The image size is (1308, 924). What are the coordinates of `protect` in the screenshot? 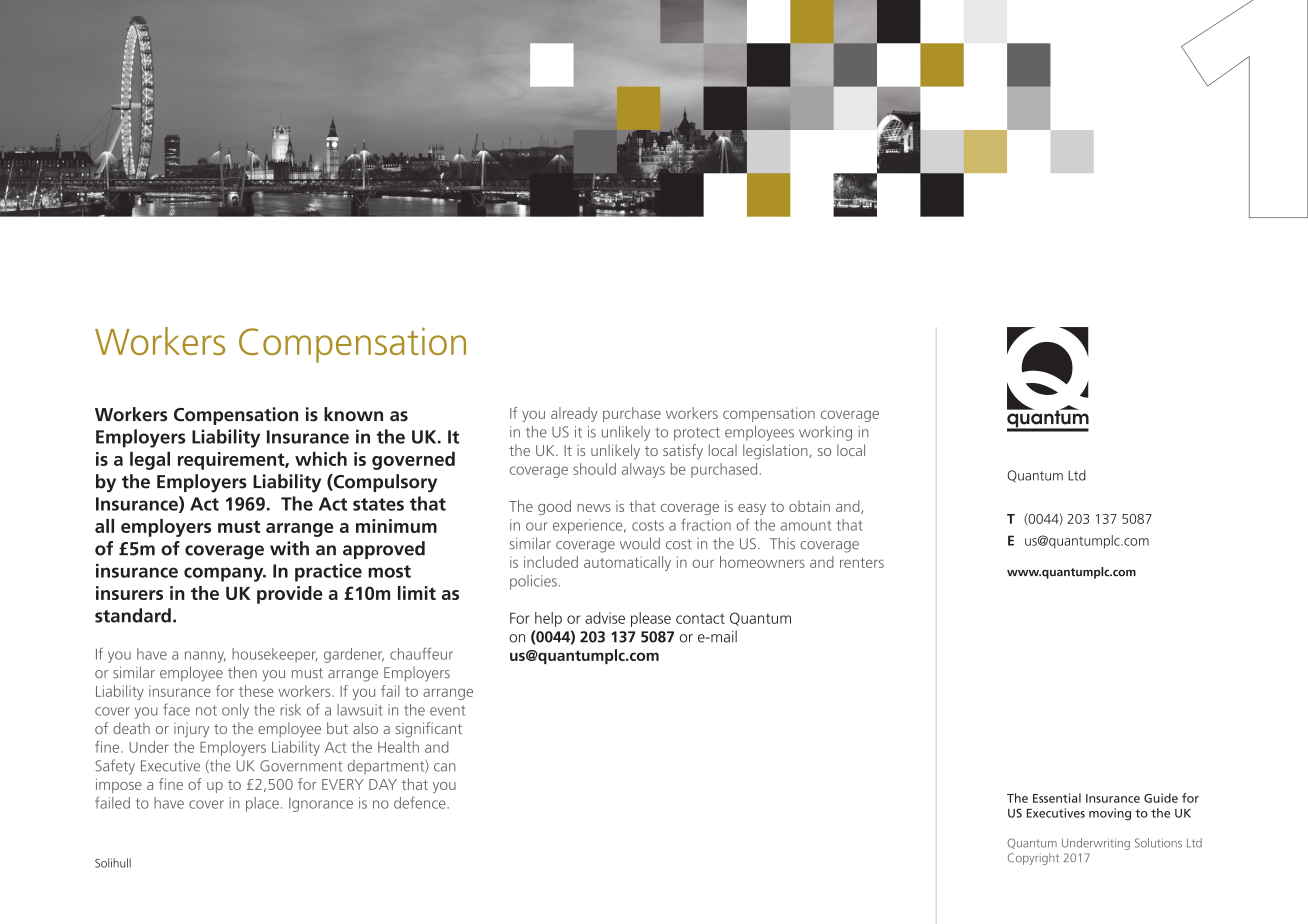 It's located at (697, 434).
